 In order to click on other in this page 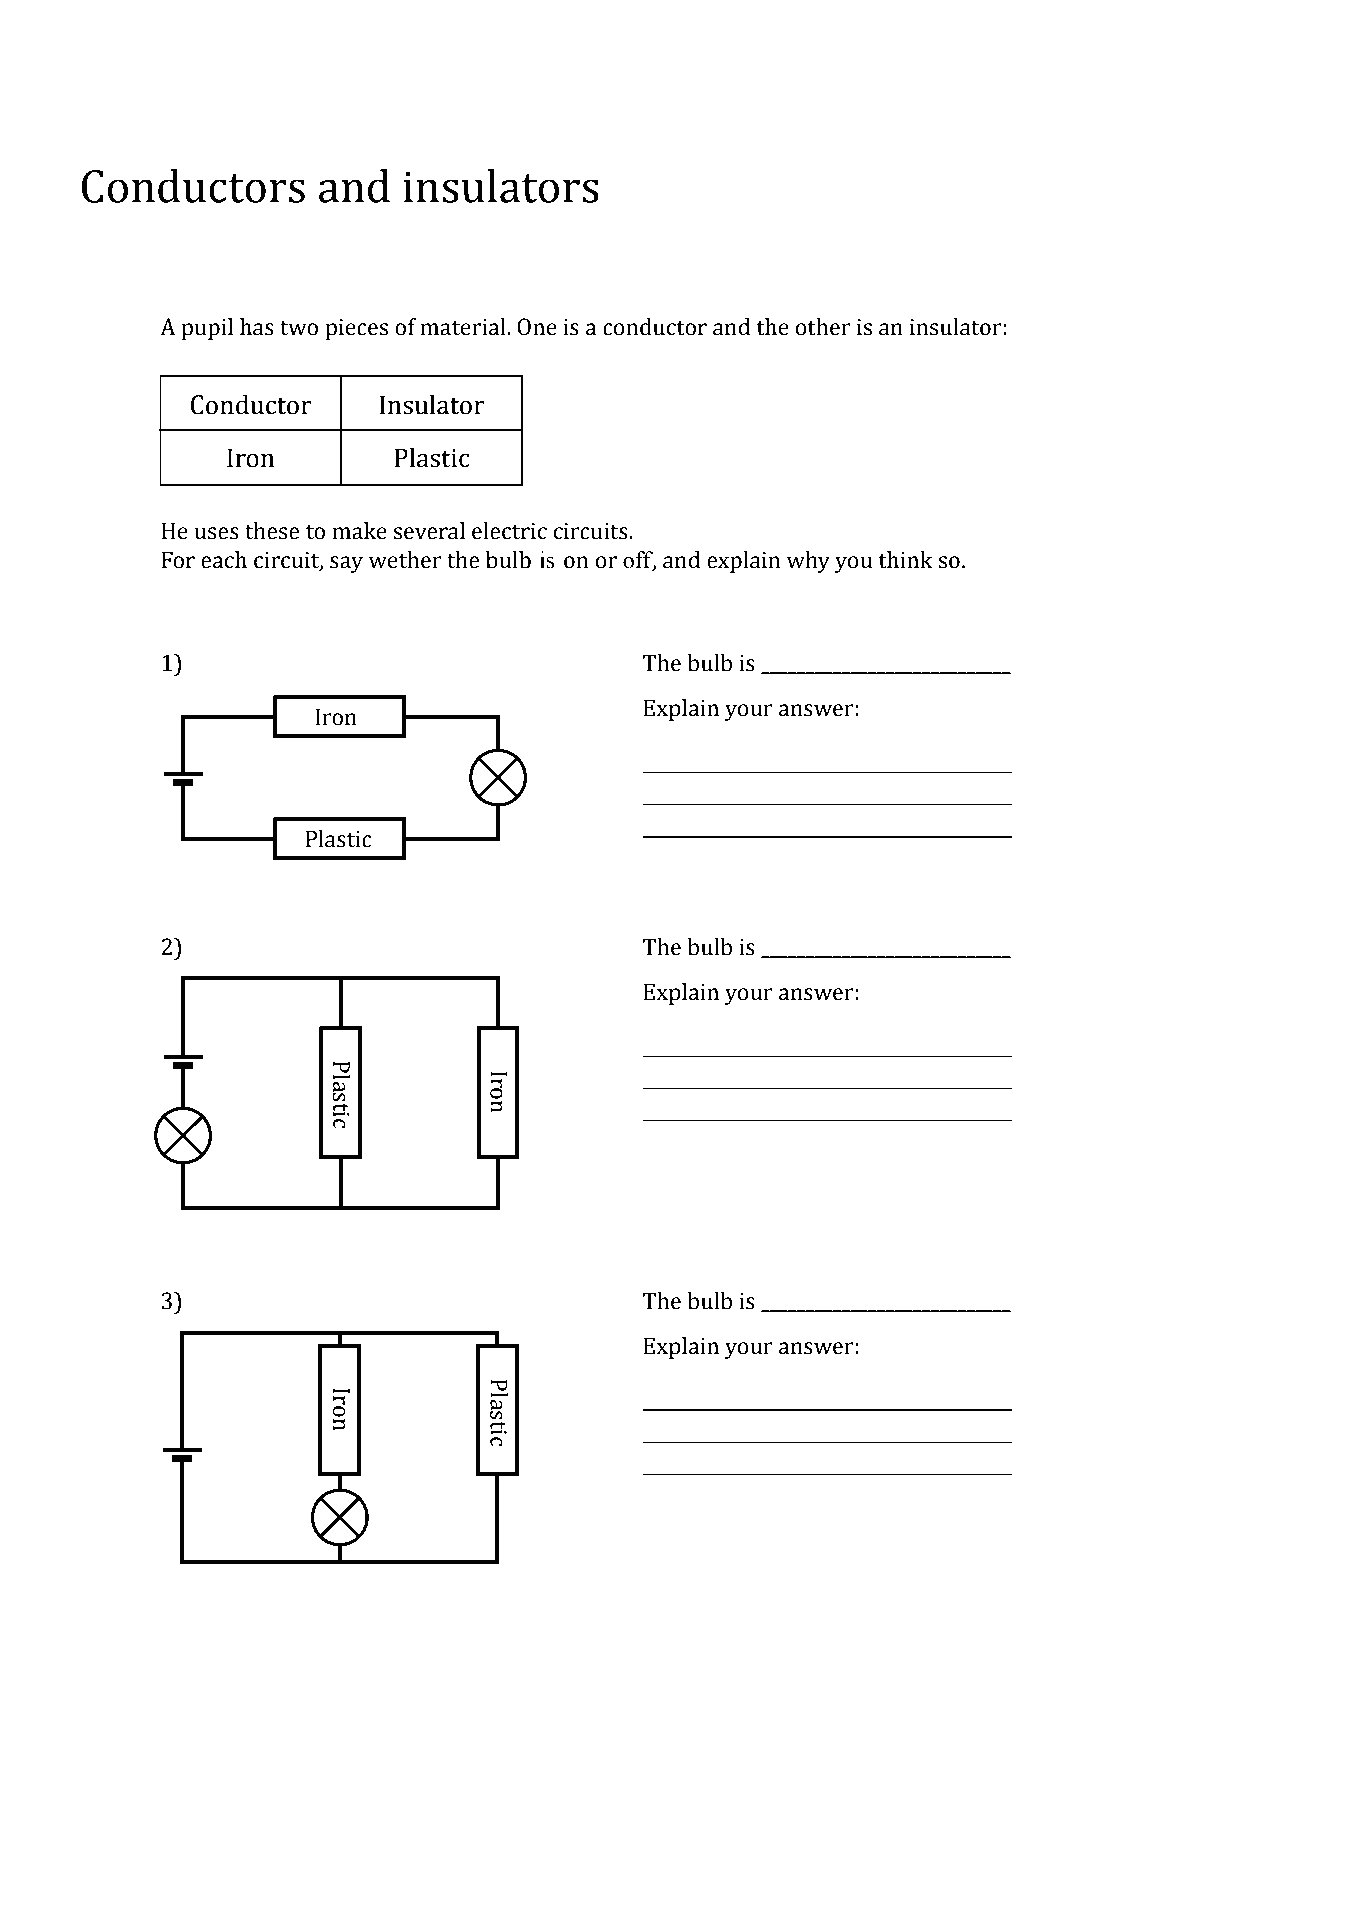, I will do `click(823, 327)`.
